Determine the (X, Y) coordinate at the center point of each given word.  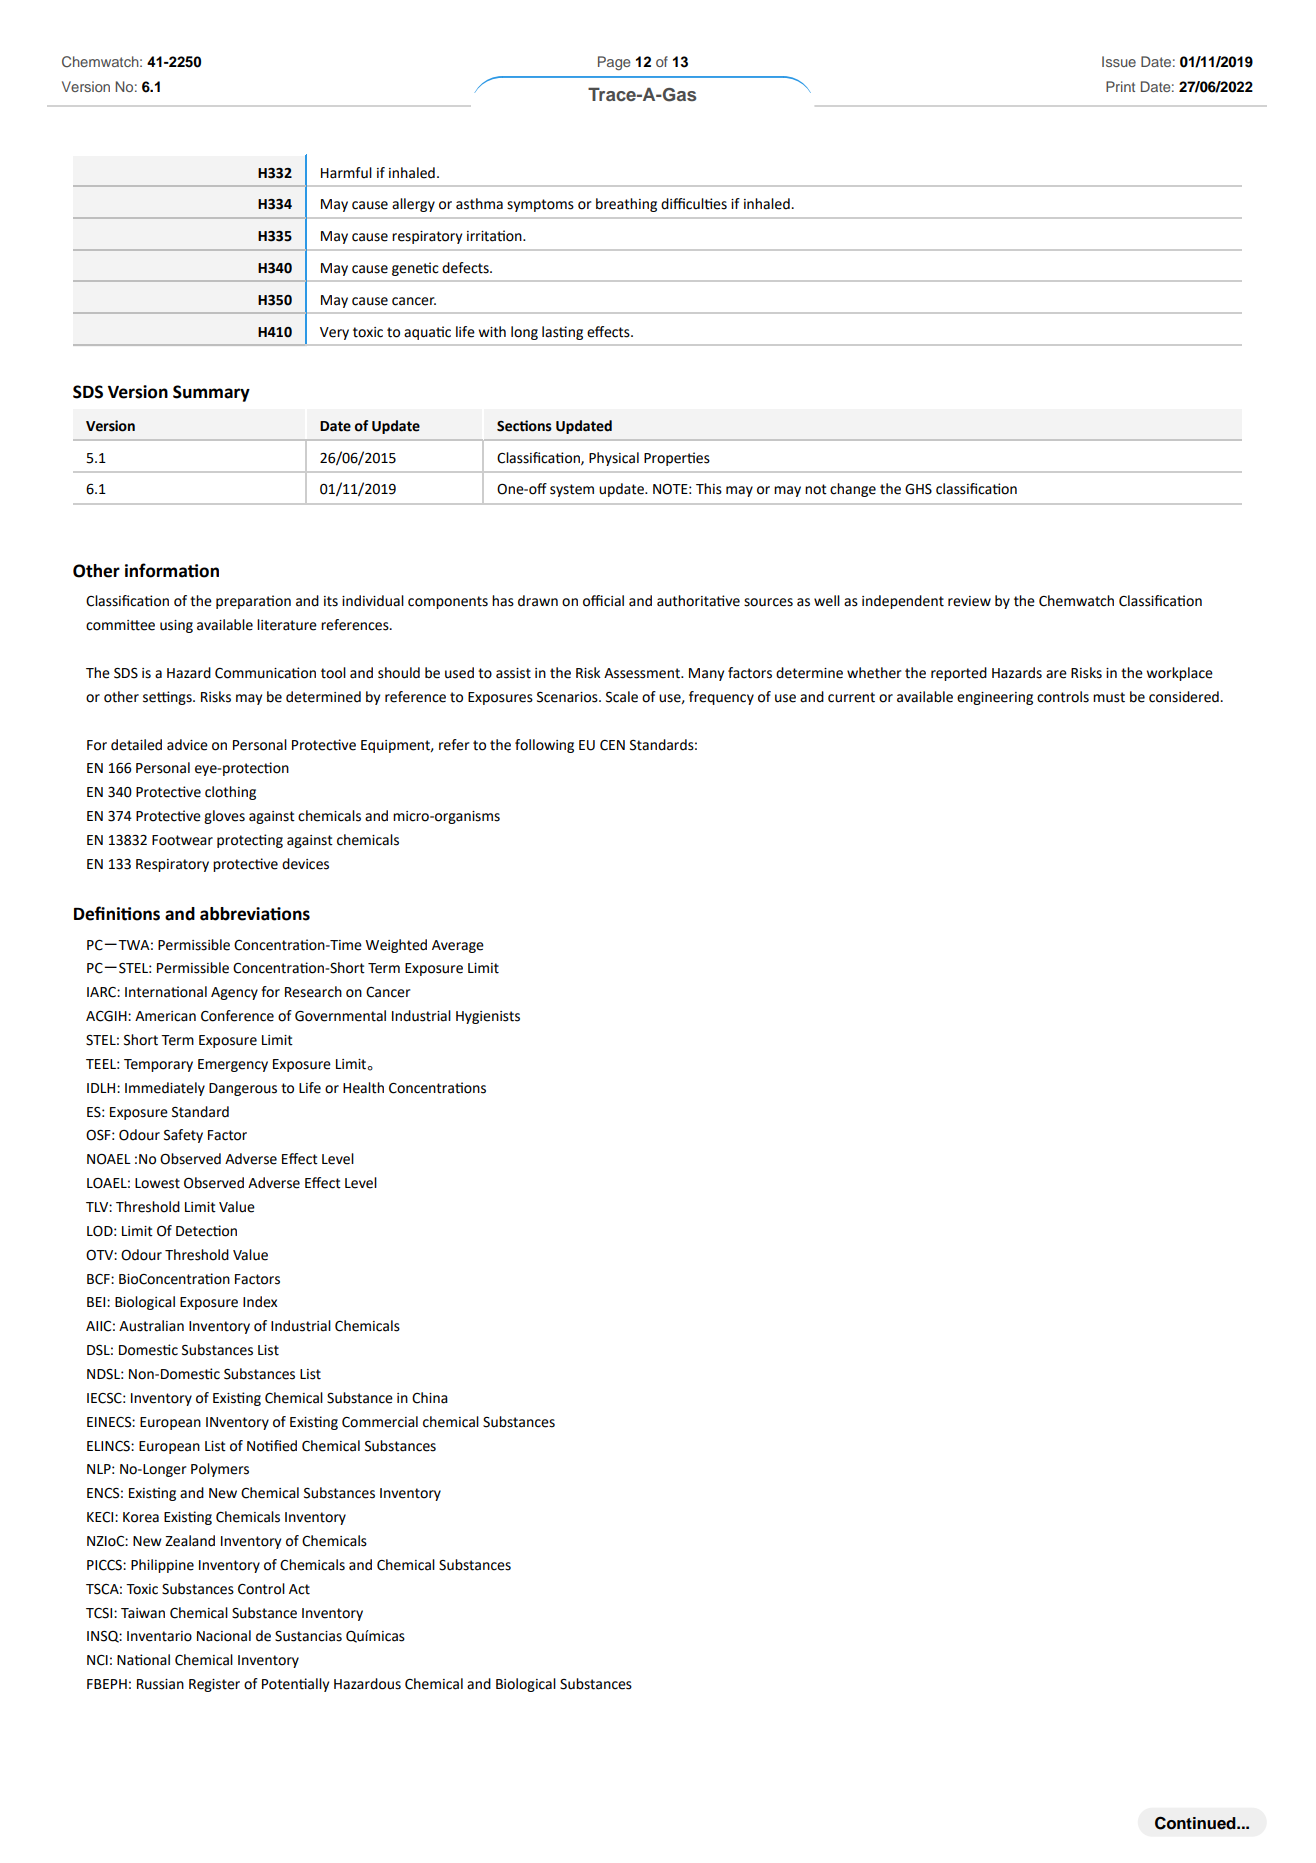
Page (614, 63)
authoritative (698, 601)
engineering (995, 698)
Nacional (224, 1636)
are (1056, 674)
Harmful (346, 173)
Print (1120, 86)
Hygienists (488, 1017)
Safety (183, 1136)
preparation (253, 602)
